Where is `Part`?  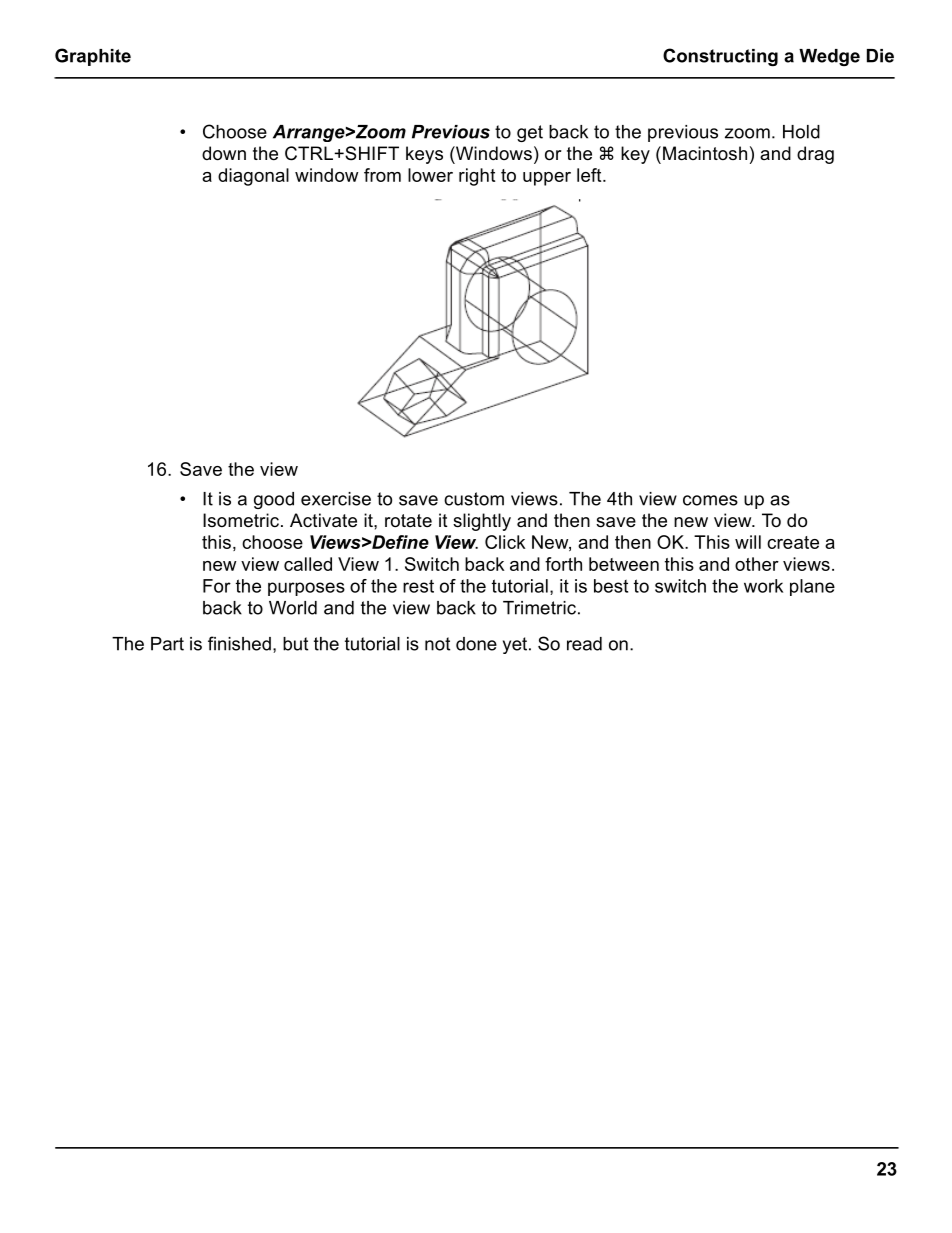 Part is located at coordinates (167, 644).
